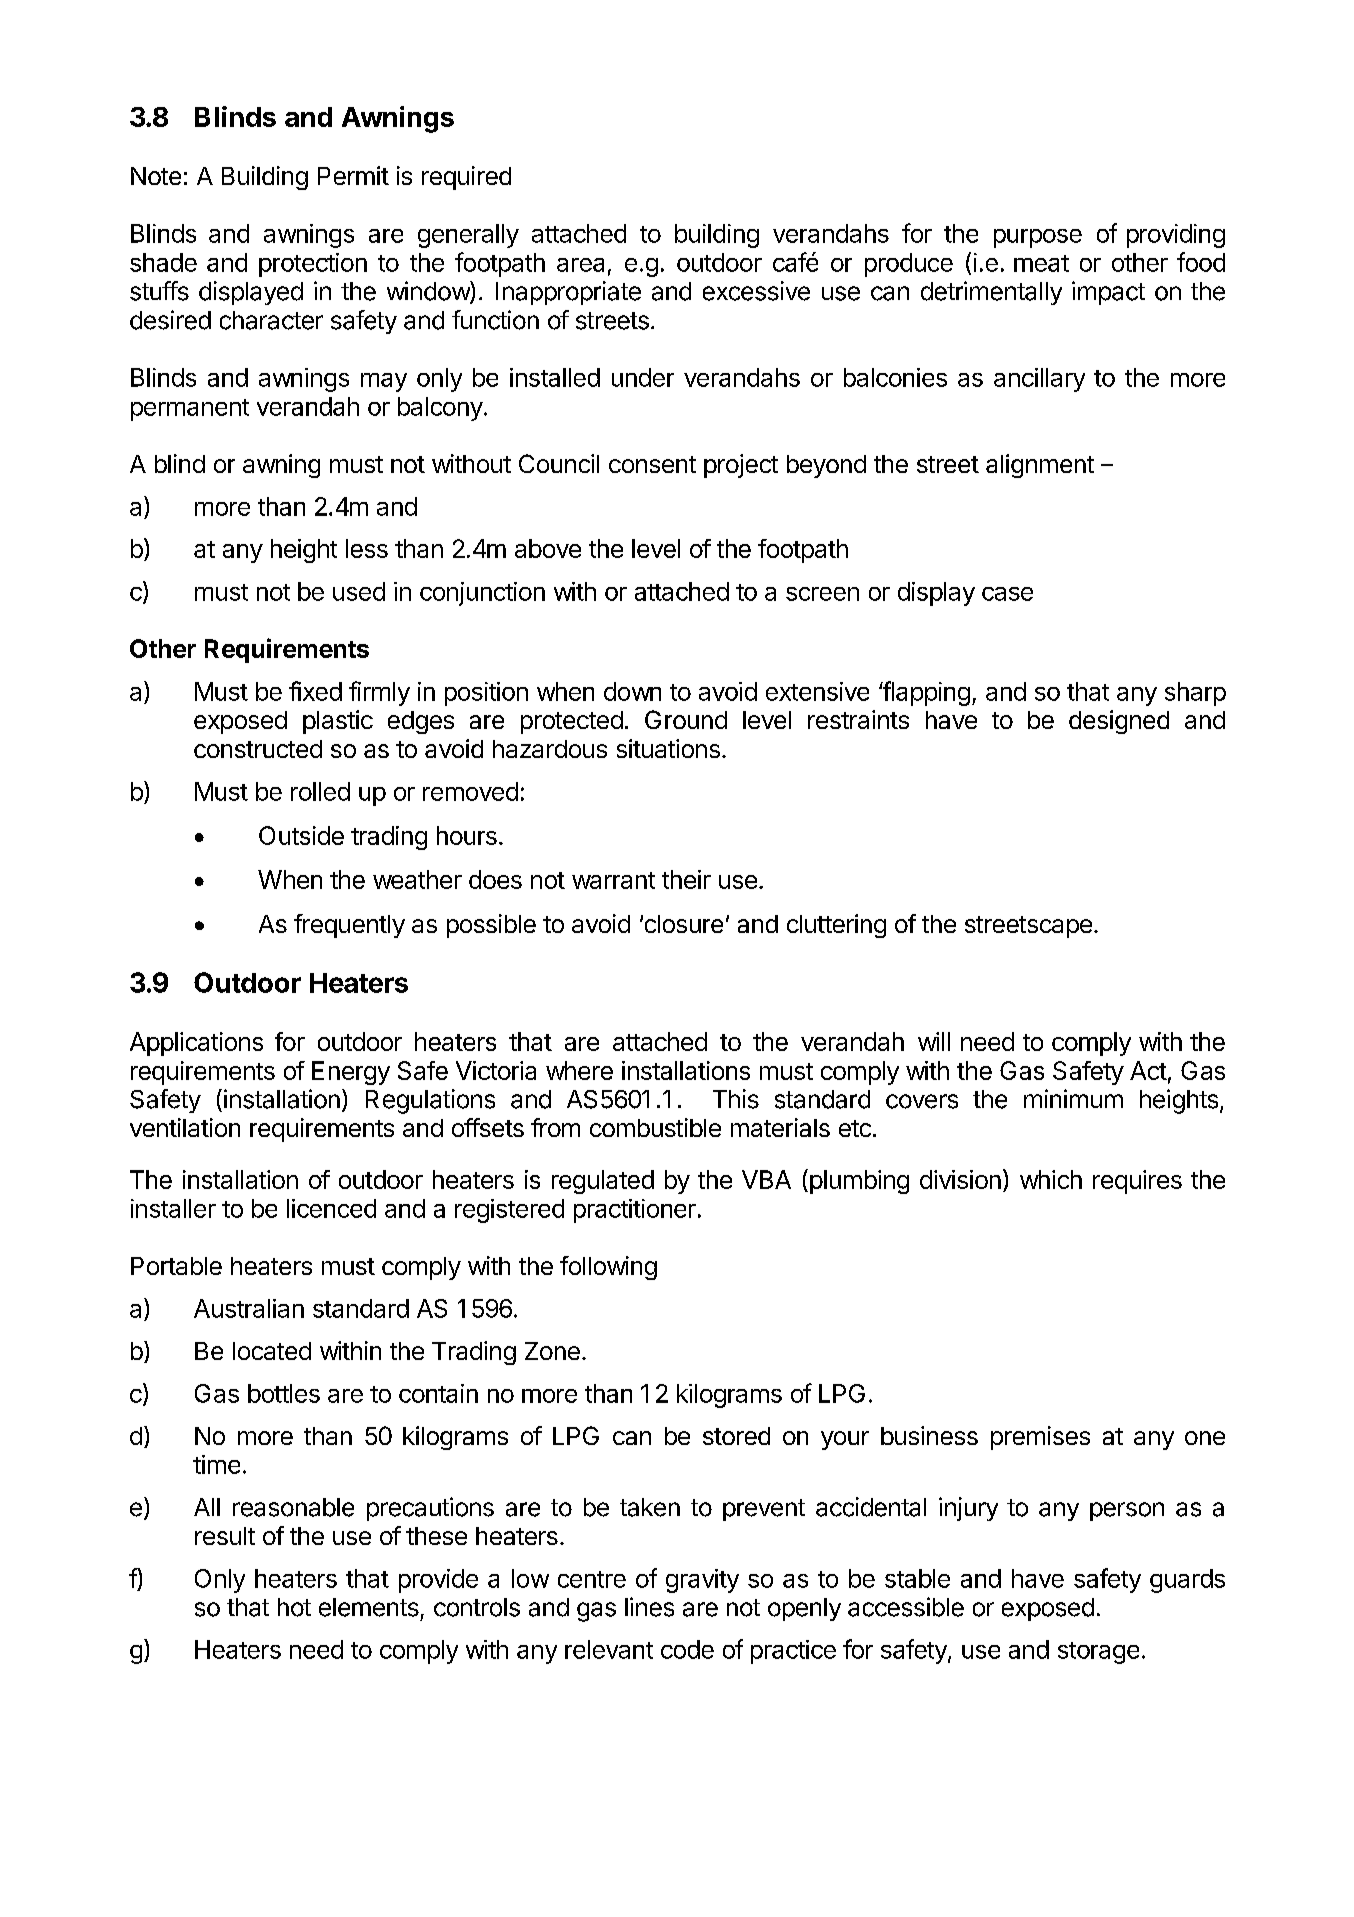 The width and height of the image is (1354, 1917). I want to click on following, so click(608, 1268).
